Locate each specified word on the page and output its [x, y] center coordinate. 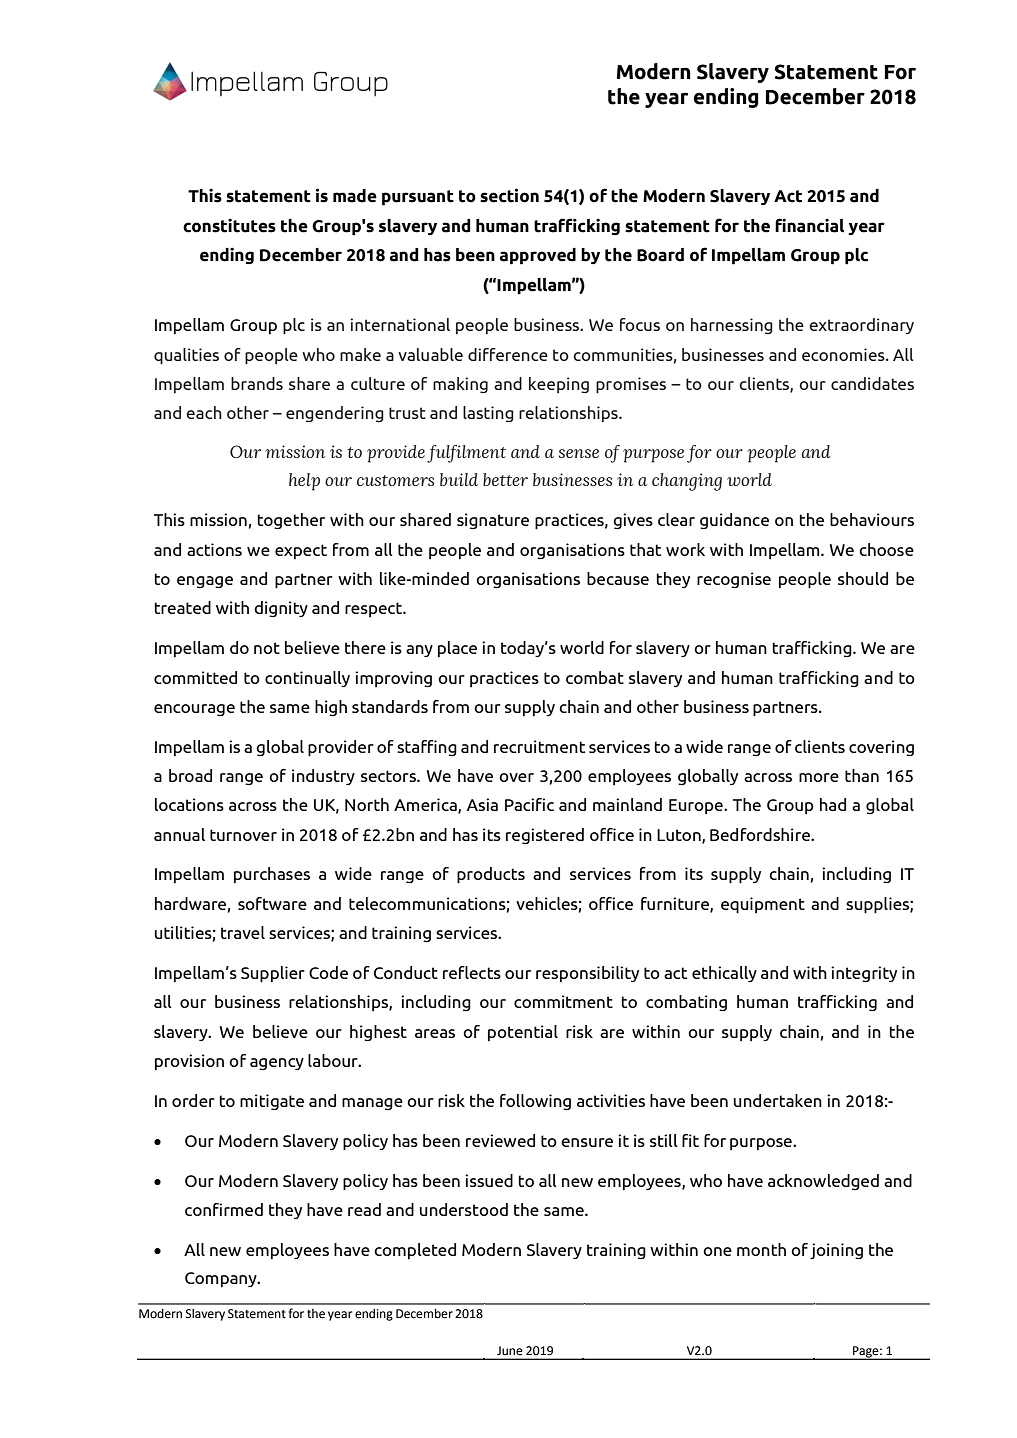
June [509, 1351]
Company [222, 1279]
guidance [734, 521]
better [505, 479]
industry [323, 777]
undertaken [777, 1100]
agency [277, 1064]
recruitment [539, 746]
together [291, 521]
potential [523, 1033]
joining [836, 1251]
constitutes [229, 225]
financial [809, 225]
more [819, 777]
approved [538, 256]
